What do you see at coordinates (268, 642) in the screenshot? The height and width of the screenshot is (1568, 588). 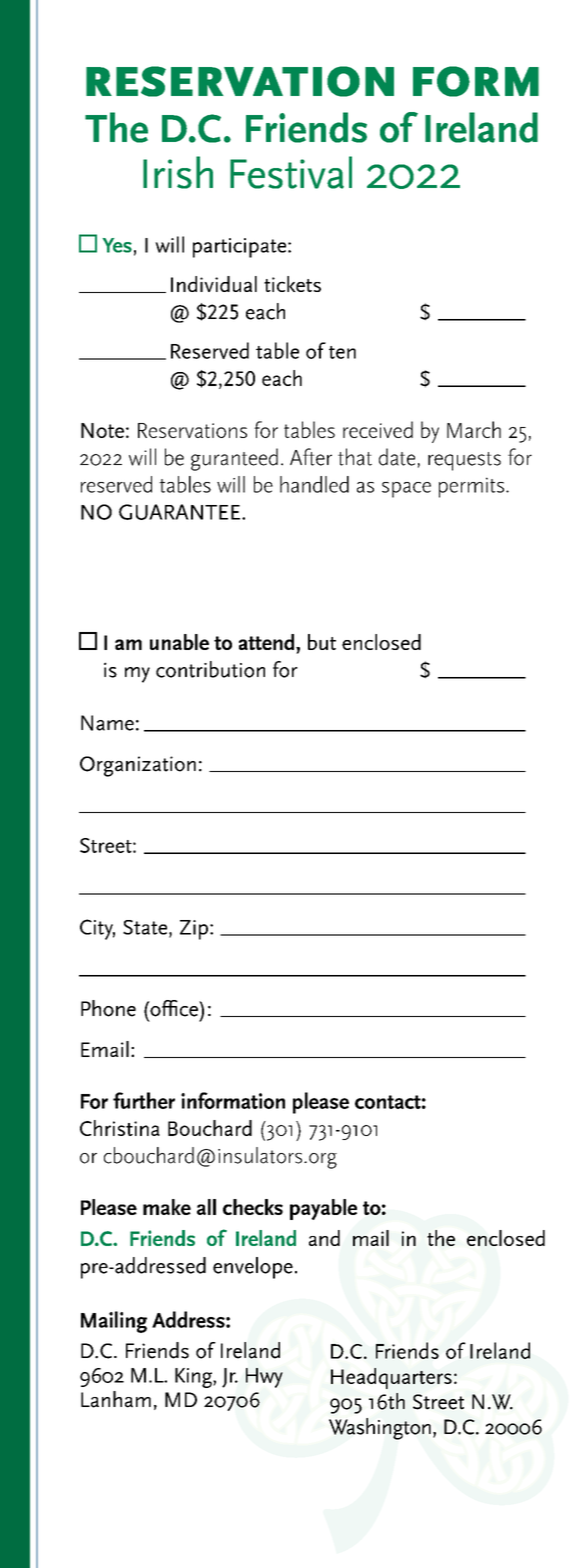 I see `attend` at bounding box center [268, 642].
